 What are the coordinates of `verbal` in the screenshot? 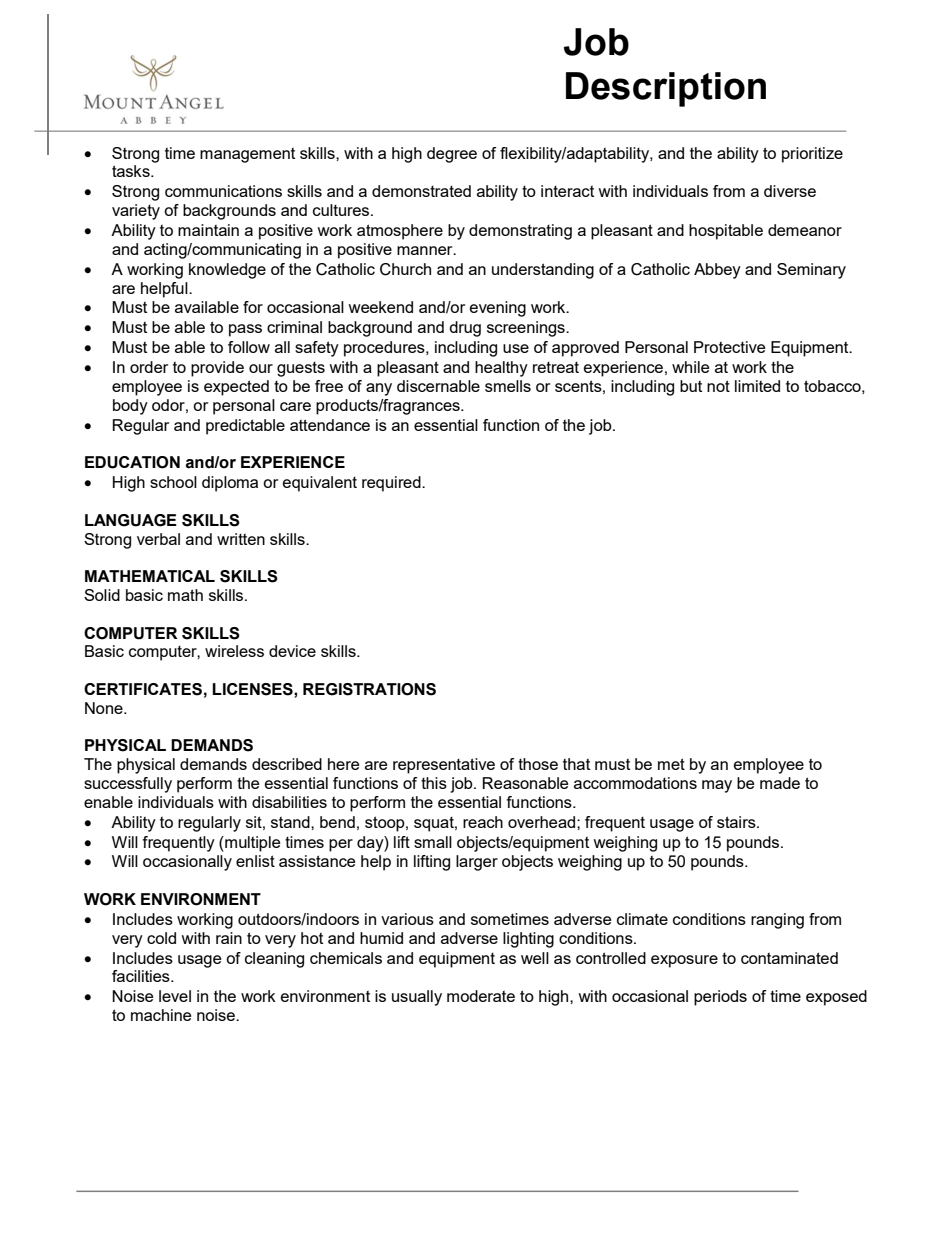 It's located at (158, 539).
